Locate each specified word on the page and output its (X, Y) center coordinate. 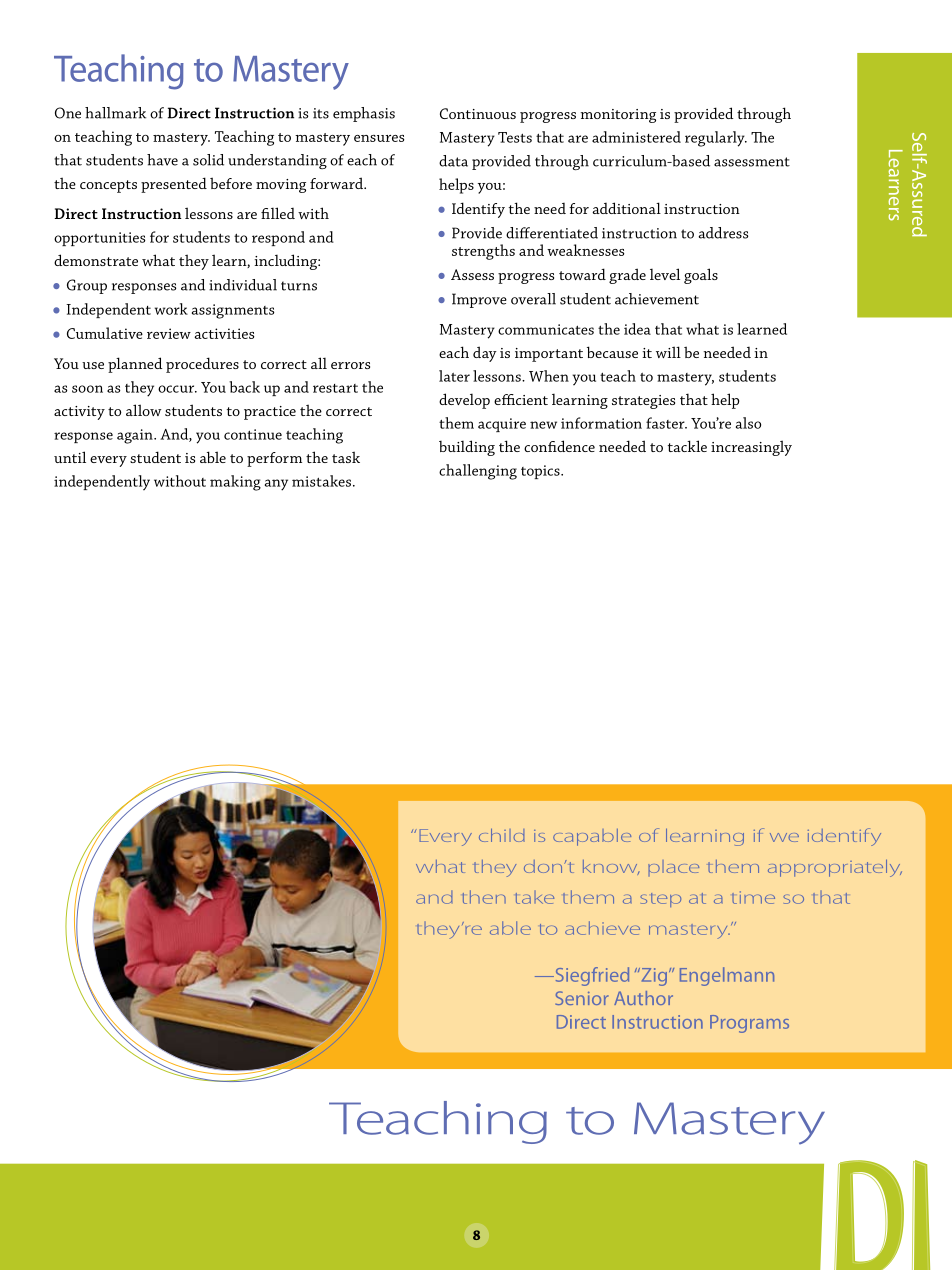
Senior (582, 998)
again (136, 436)
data (453, 161)
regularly (716, 139)
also (748, 423)
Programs (749, 1024)
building (467, 448)
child (502, 835)
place (673, 868)
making (235, 483)
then (484, 897)
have (162, 160)
